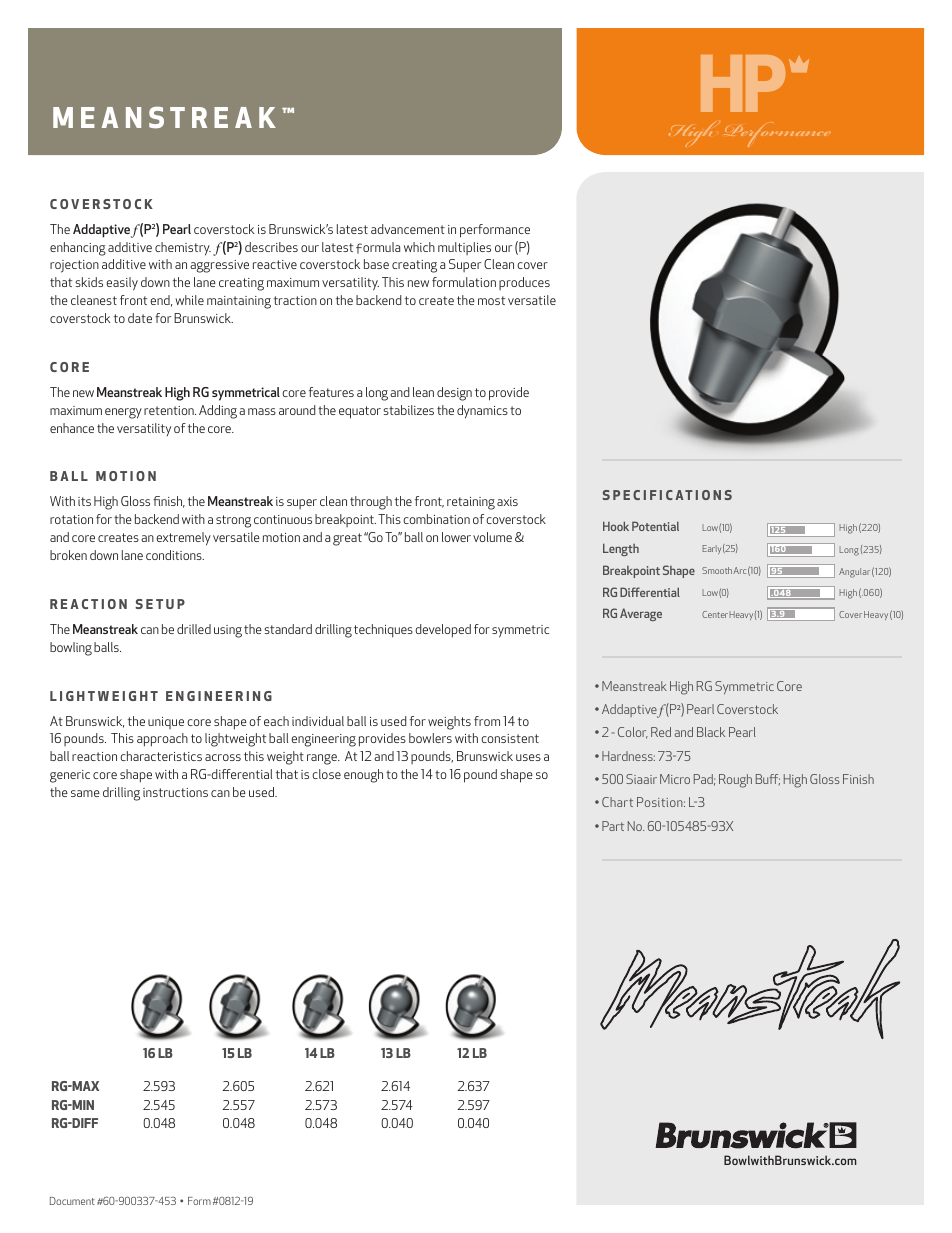 The image size is (952, 1233). I want to click on Part, so click(613, 826).
